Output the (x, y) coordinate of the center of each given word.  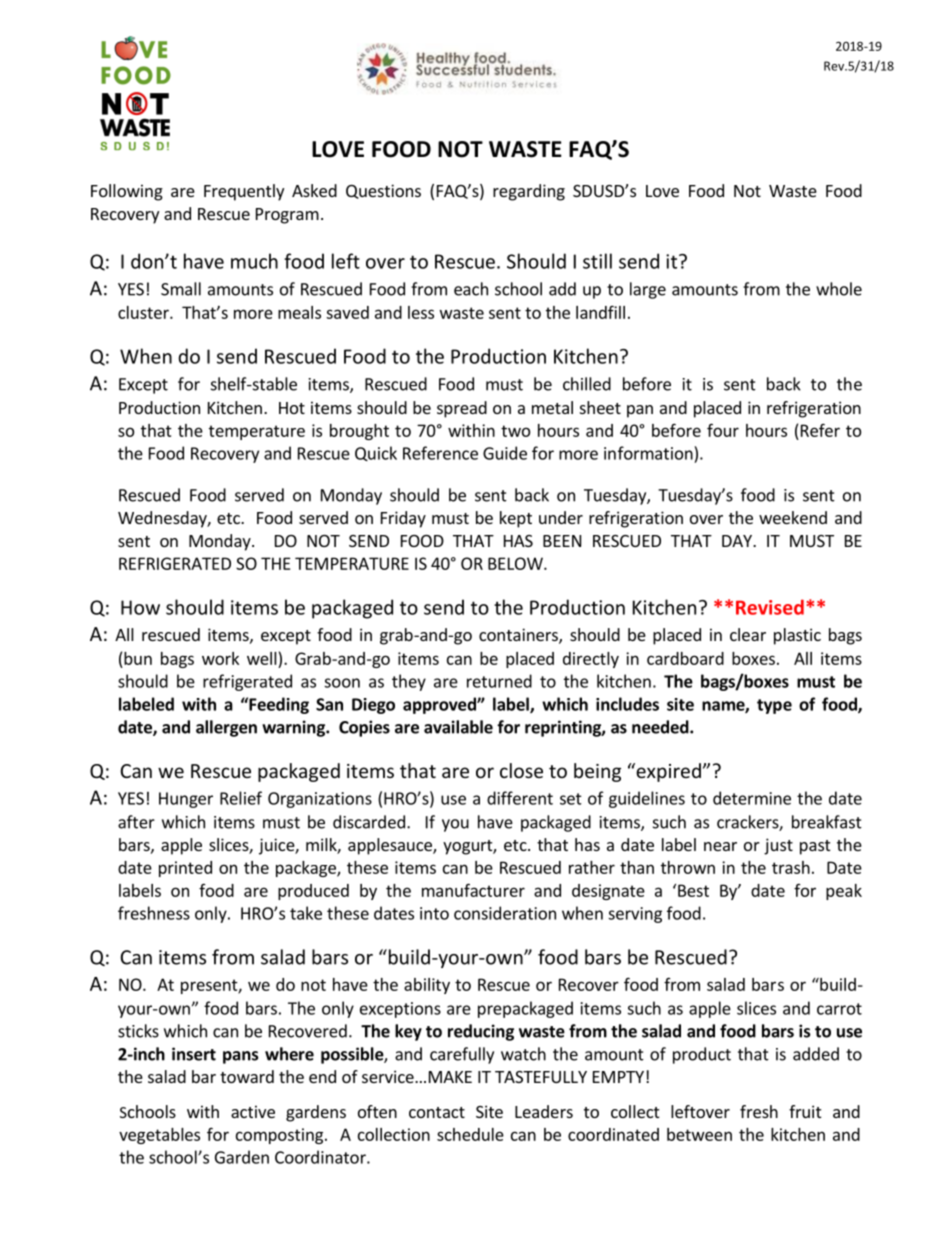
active (253, 1111)
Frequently (244, 192)
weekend (793, 517)
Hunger (186, 800)
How (140, 607)
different (520, 798)
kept (516, 519)
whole (839, 289)
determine (752, 798)
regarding (529, 192)
